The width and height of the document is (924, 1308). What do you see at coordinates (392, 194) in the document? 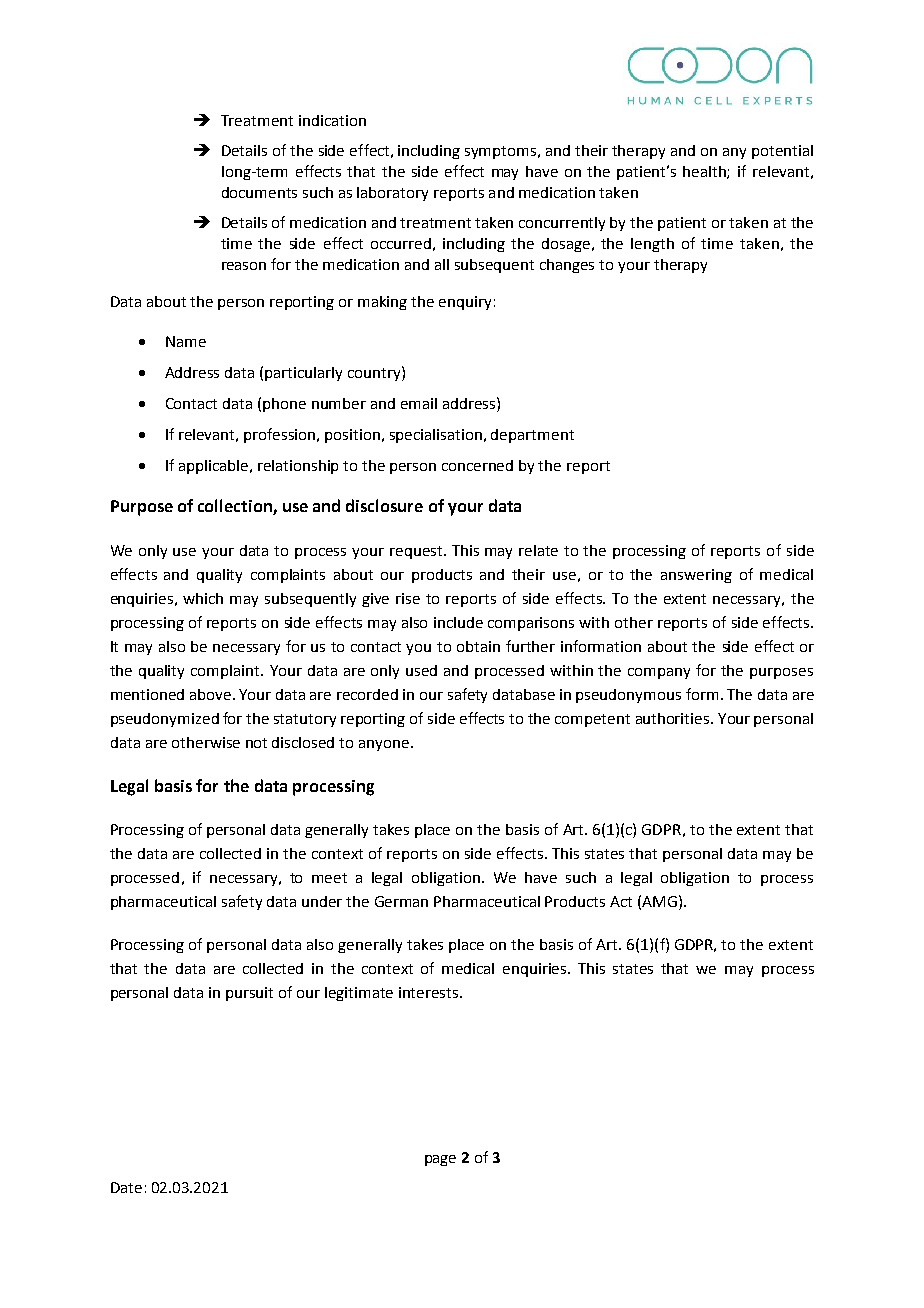
I see `laboratory` at bounding box center [392, 194].
